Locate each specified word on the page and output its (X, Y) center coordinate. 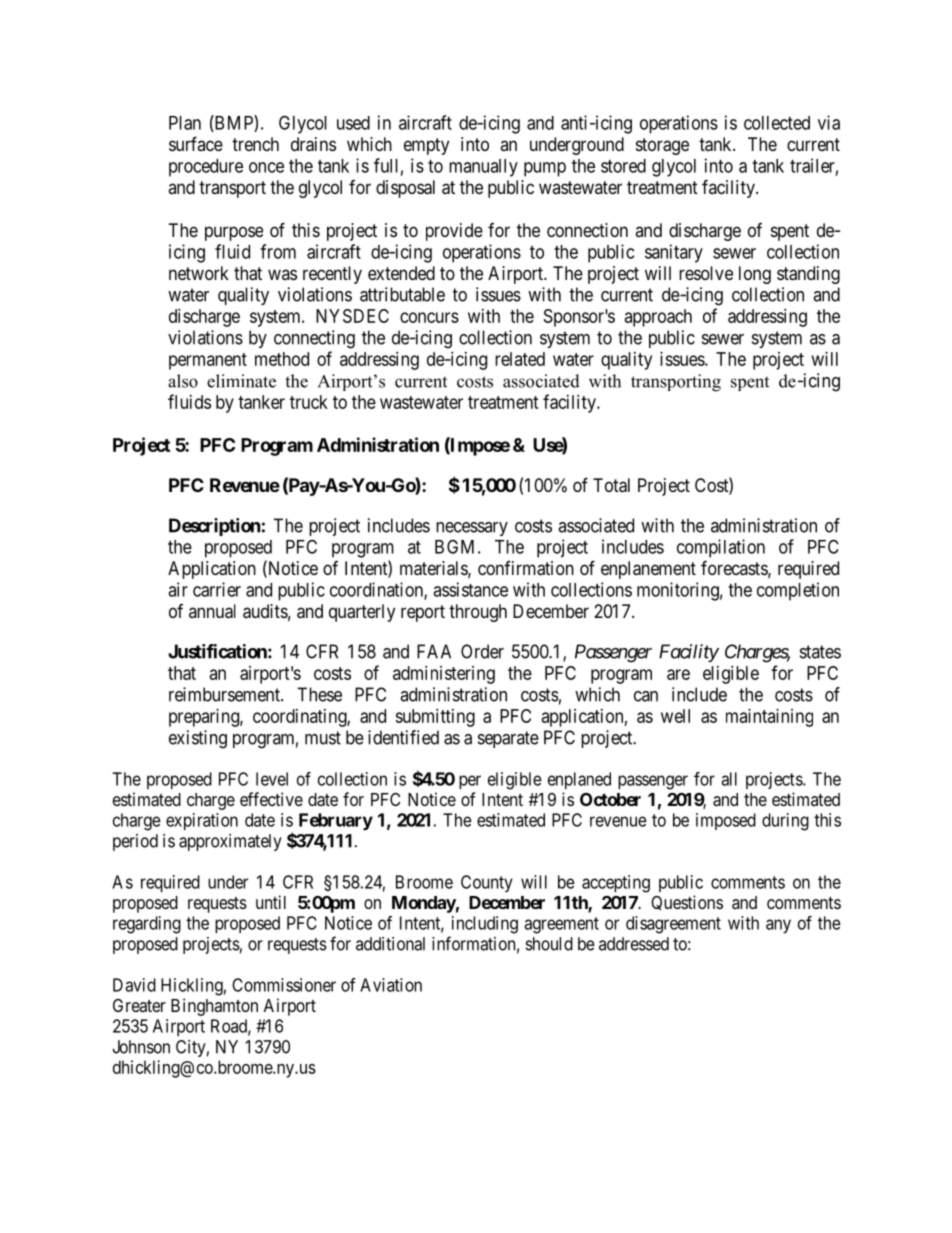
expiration (202, 821)
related (520, 359)
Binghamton (214, 1007)
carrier (217, 589)
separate (508, 739)
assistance (470, 589)
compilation (721, 548)
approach (658, 318)
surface (196, 143)
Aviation (391, 985)
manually (483, 168)
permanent (208, 361)
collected (777, 123)
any (778, 926)
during (785, 822)
